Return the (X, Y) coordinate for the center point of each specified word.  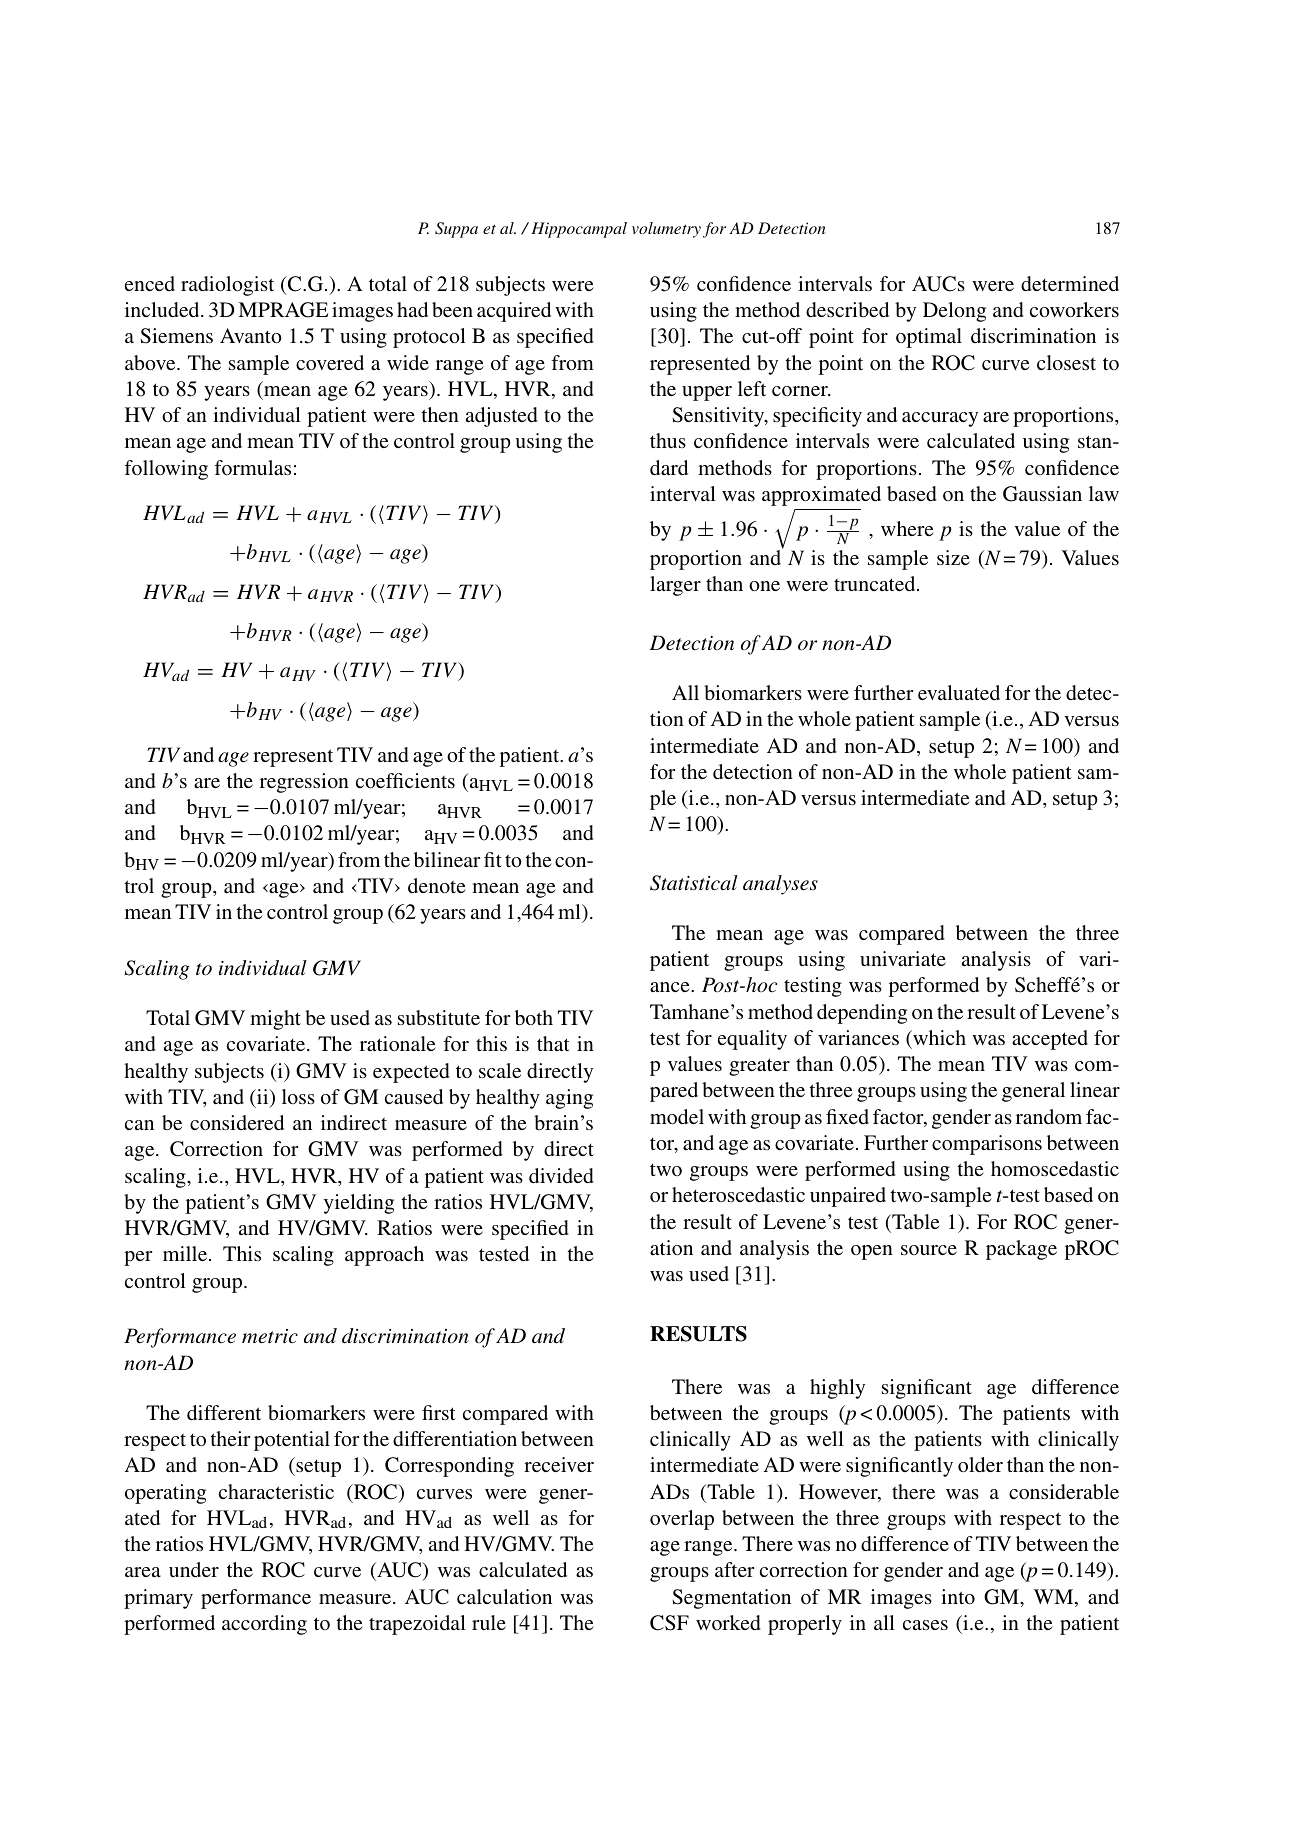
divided (561, 1175)
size (953, 557)
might (275, 1020)
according (264, 1625)
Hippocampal (579, 230)
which (938, 1037)
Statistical (694, 883)
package (1021, 1250)
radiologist (227, 286)
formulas (252, 467)
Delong (954, 312)
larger (675, 586)
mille (186, 1253)
